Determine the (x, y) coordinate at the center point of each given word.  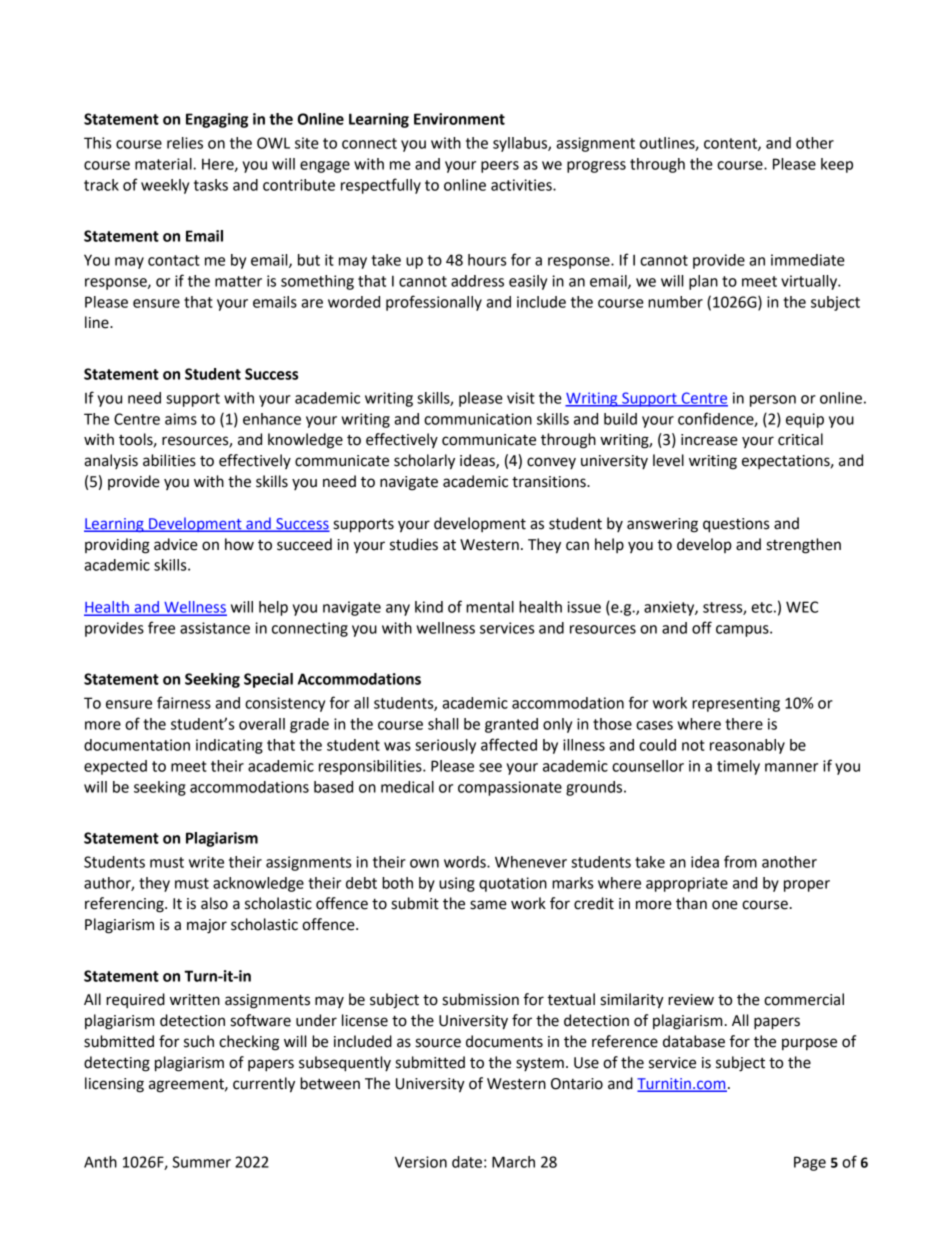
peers (500, 167)
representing (736, 704)
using (457, 884)
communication (478, 419)
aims (181, 419)
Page (810, 1163)
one (725, 905)
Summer (201, 1162)
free (161, 627)
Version (421, 1162)
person (773, 401)
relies (185, 143)
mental (490, 607)
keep (837, 165)
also (214, 903)
